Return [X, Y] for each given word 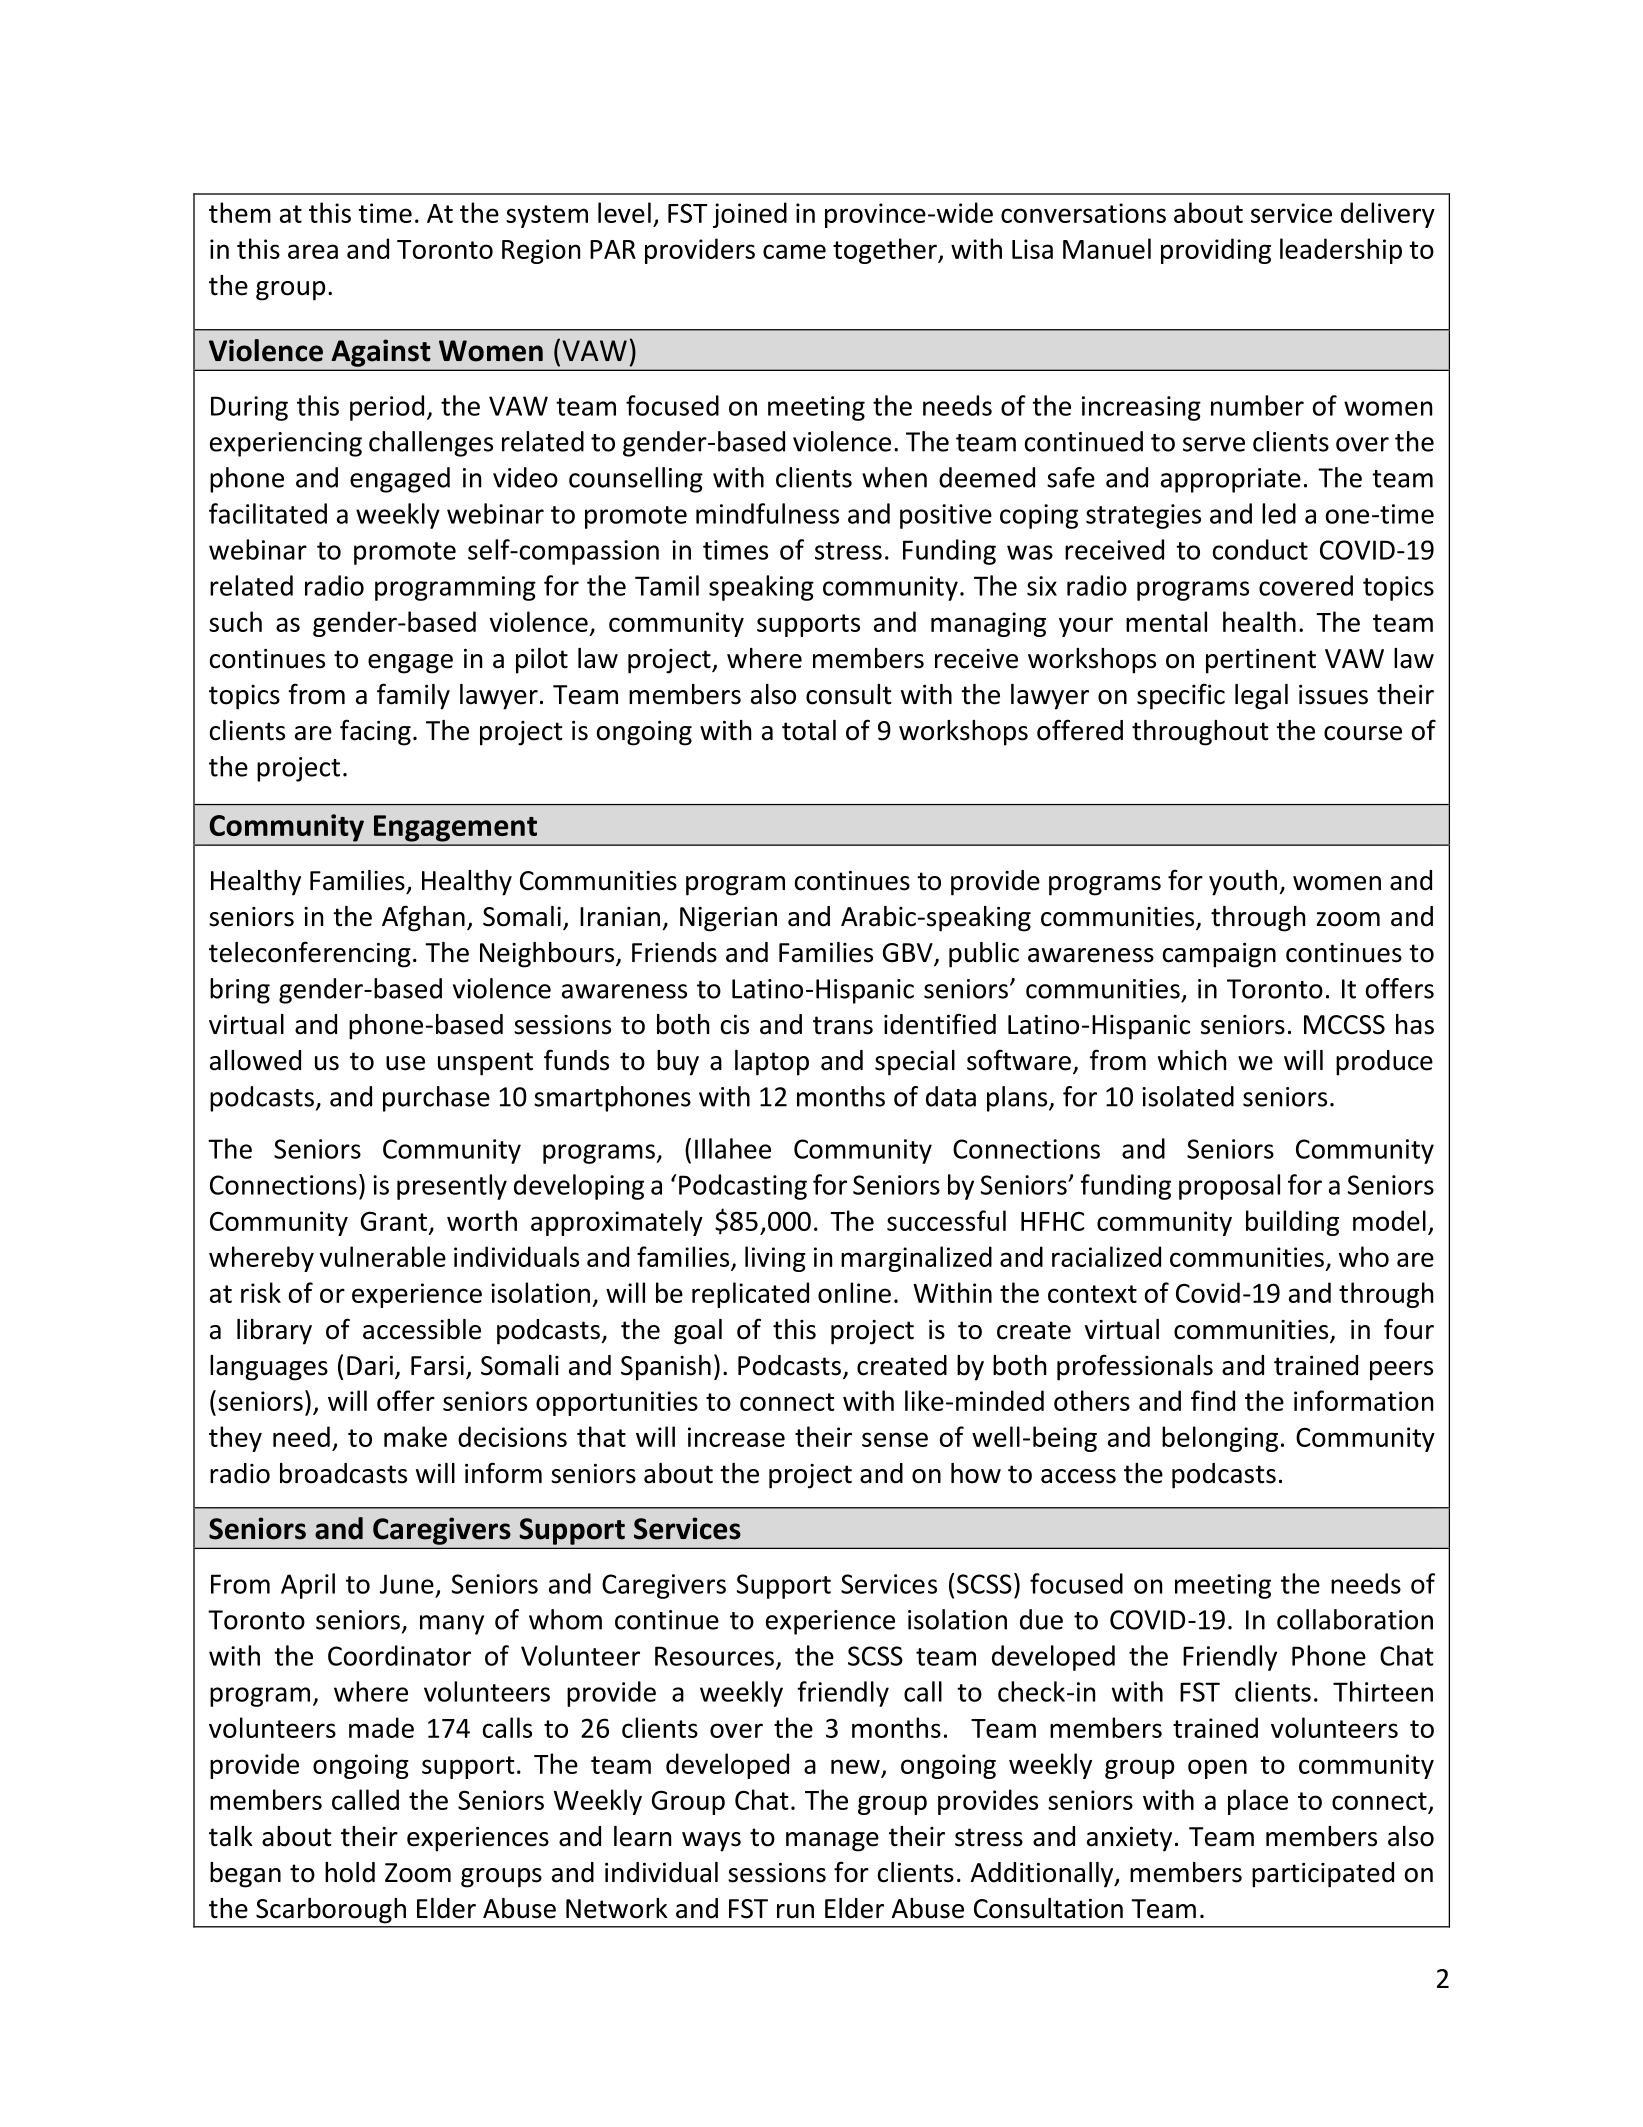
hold [350, 1872]
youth [1243, 883]
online [854, 1292]
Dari [370, 1366]
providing [1216, 251]
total [809, 730]
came [794, 251]
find [1213, 1400]
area [313, 251]
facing [375, 732]
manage [832, 1842]
